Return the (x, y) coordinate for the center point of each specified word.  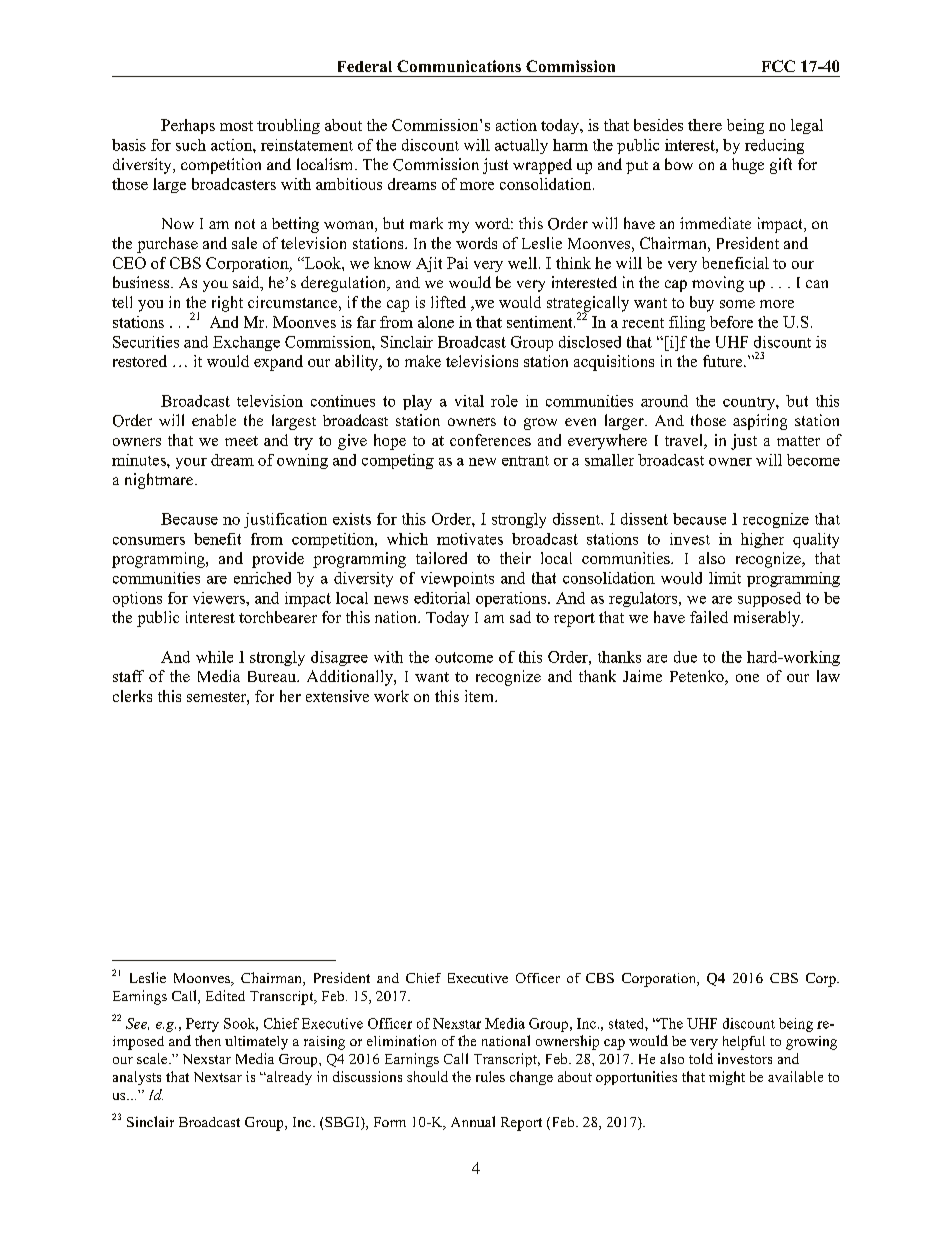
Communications (459, 66)
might (727, 1078)
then (208, 1040)
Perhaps (188, 126)
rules (490, 1076)
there (705, 125)
